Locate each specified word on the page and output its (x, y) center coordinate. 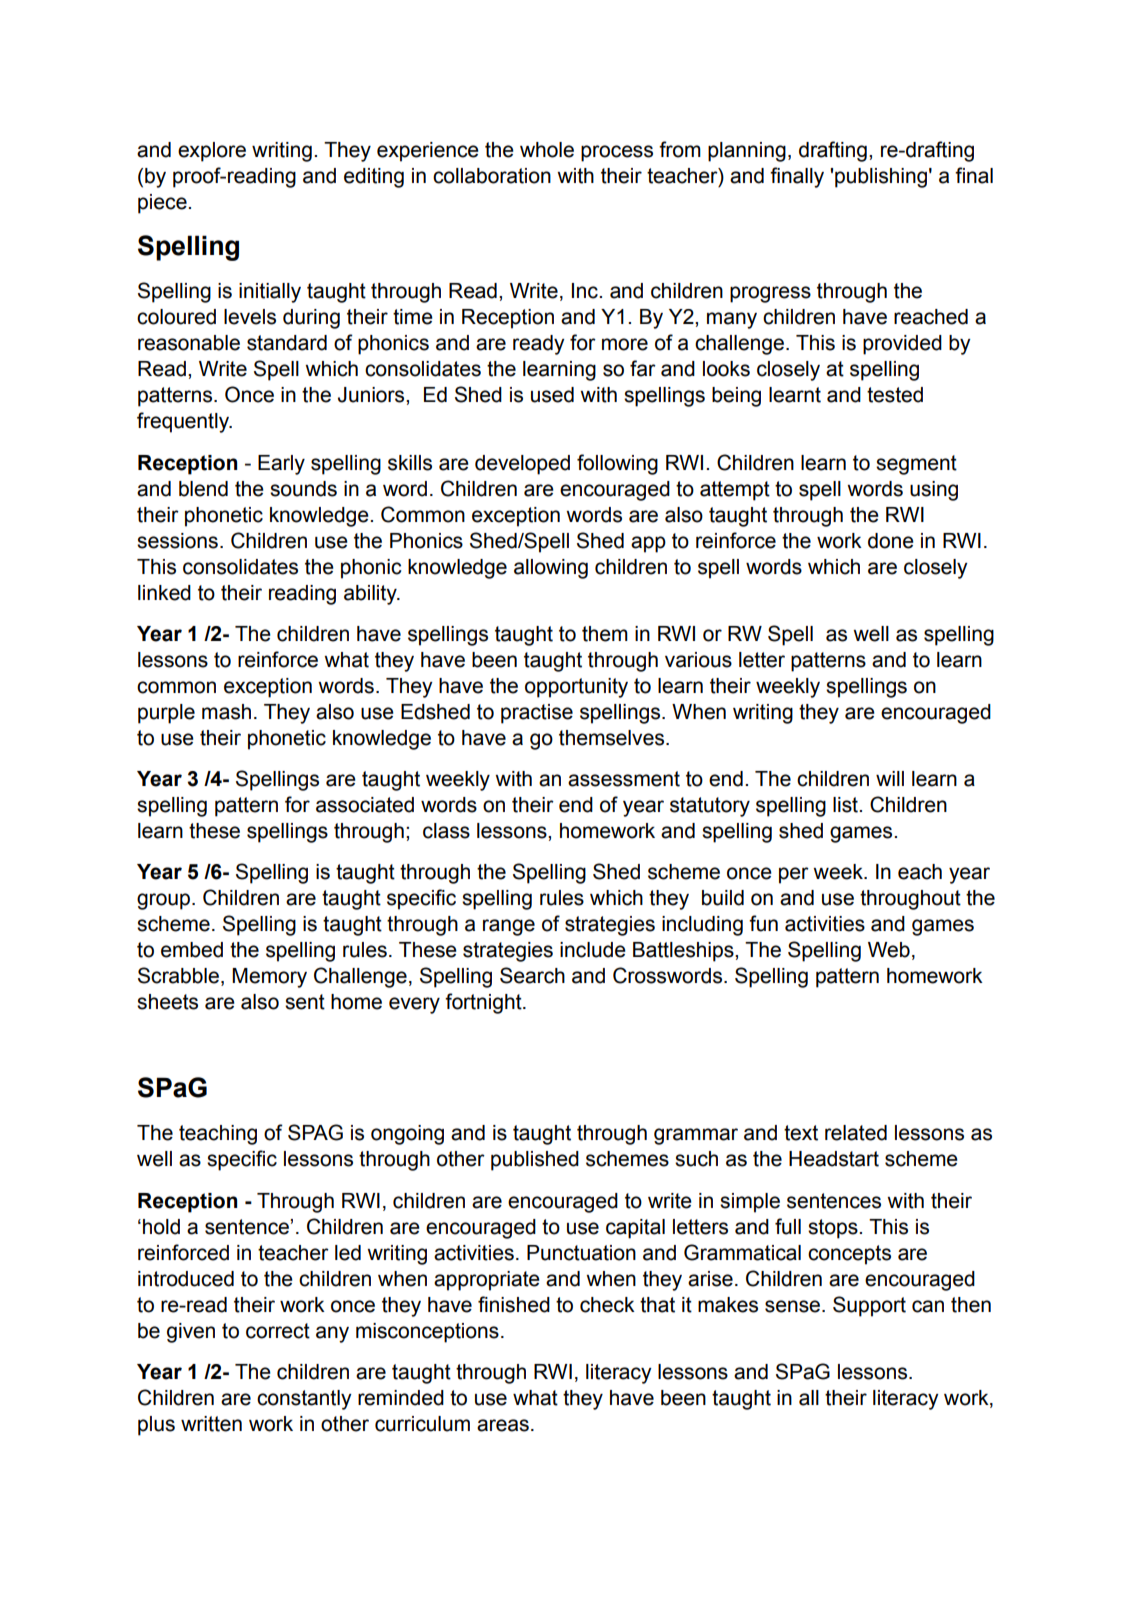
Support (869, 1306)
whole (547, 150)
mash (226, 712)
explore (212, 152)
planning (747, 152)
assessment (624, 779)
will (890, 778)
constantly (304, 1400)
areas (503, 1425)
